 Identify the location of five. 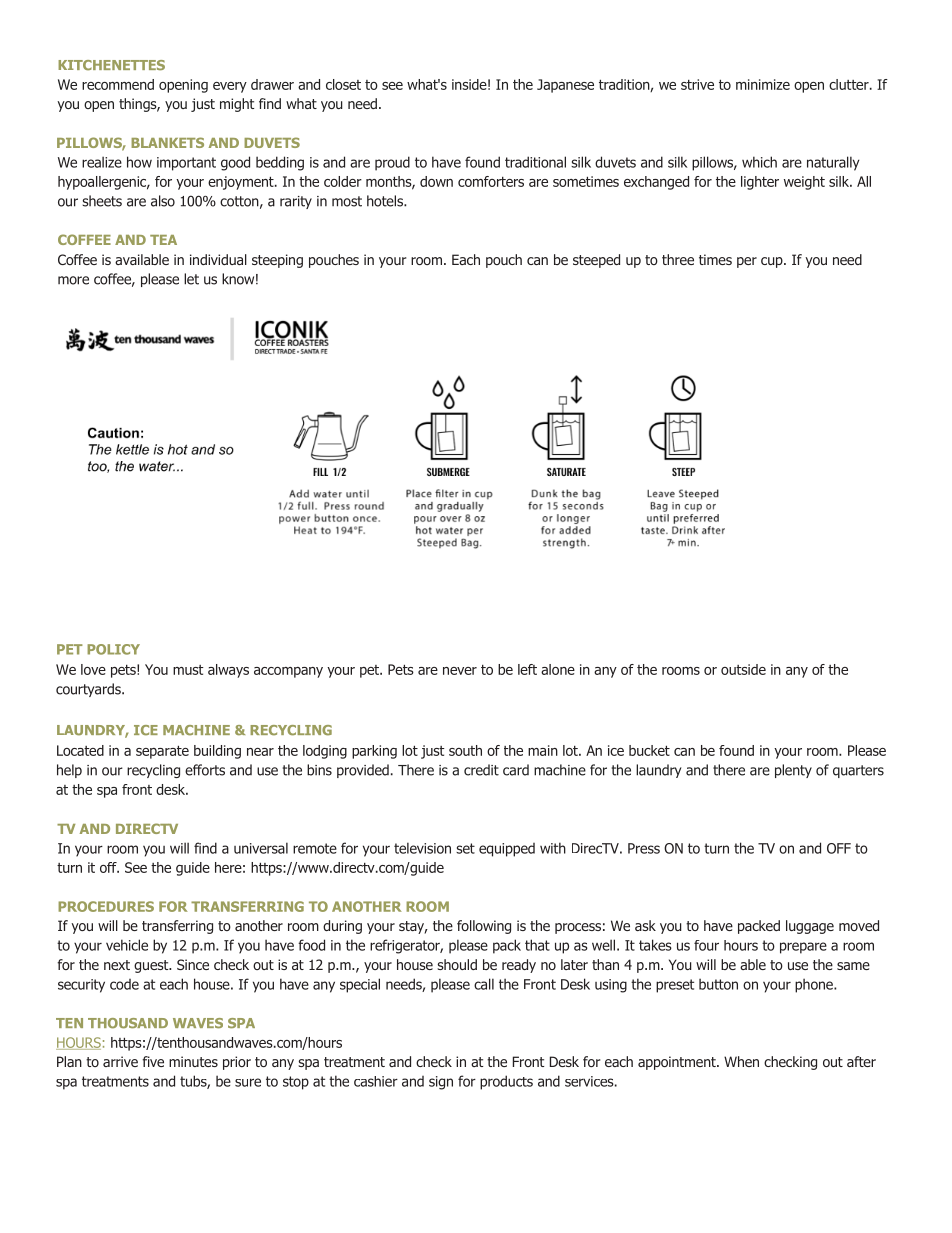
(153, 1061).
